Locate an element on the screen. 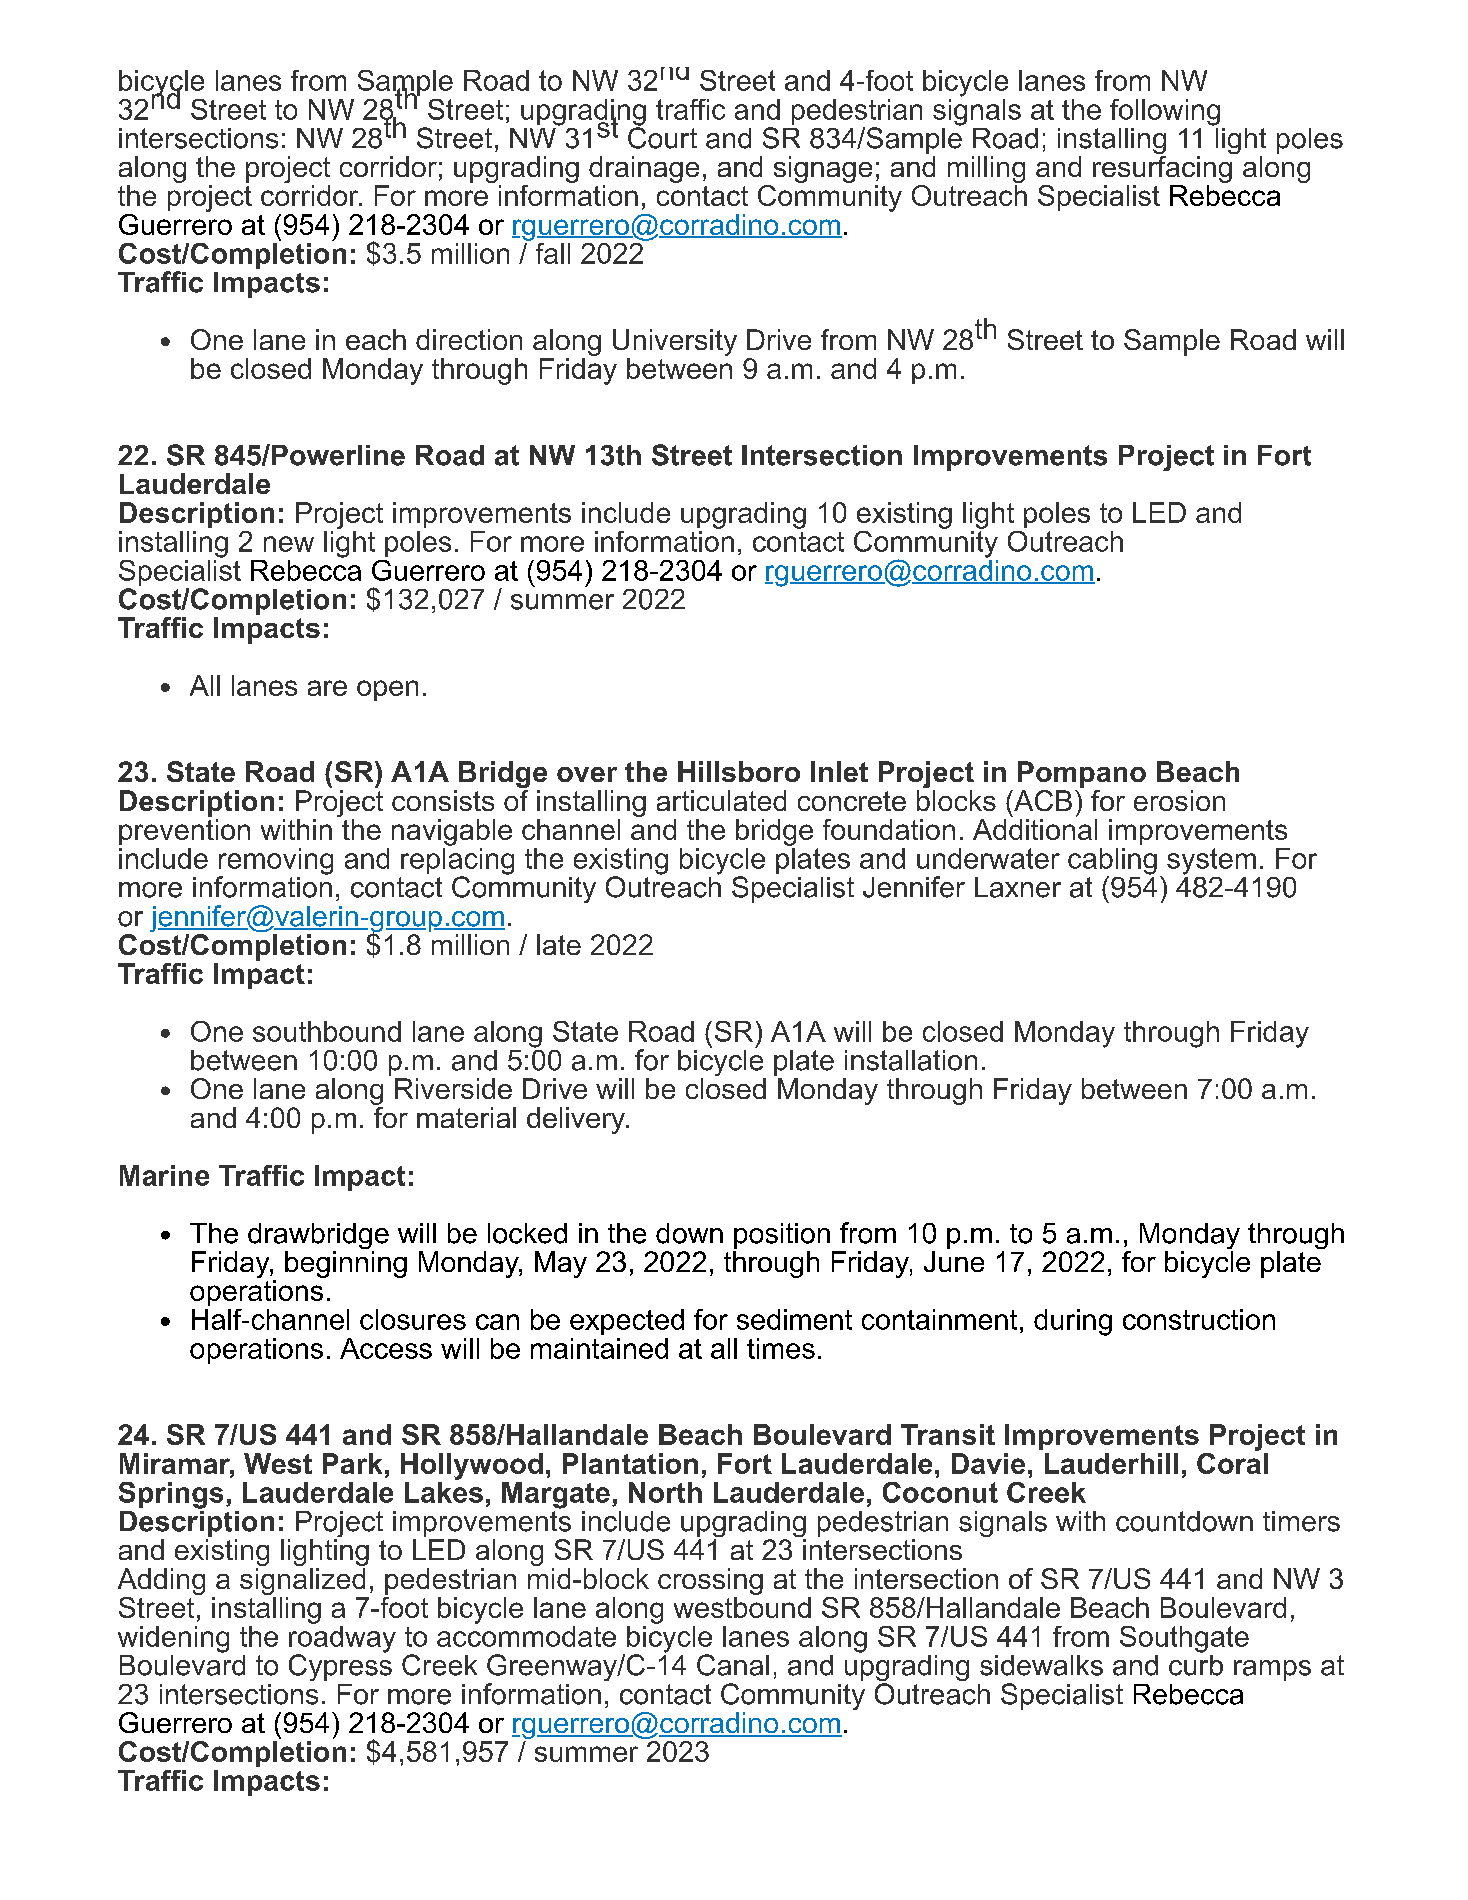 The image size is (1468, 1900). Court is located at coordinates (662, 136).
